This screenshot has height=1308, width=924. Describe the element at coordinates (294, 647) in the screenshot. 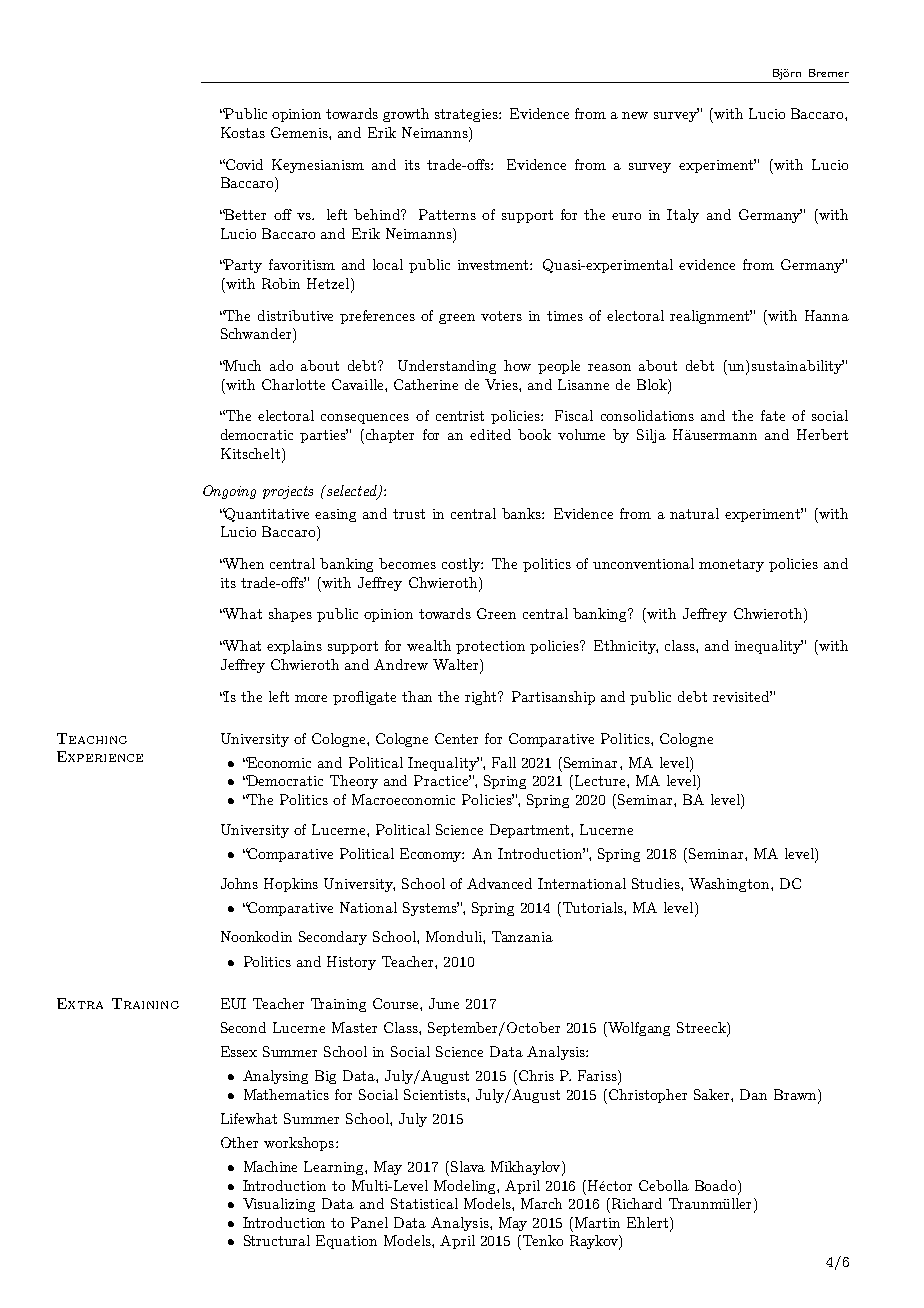

I see `explains` at that location.
